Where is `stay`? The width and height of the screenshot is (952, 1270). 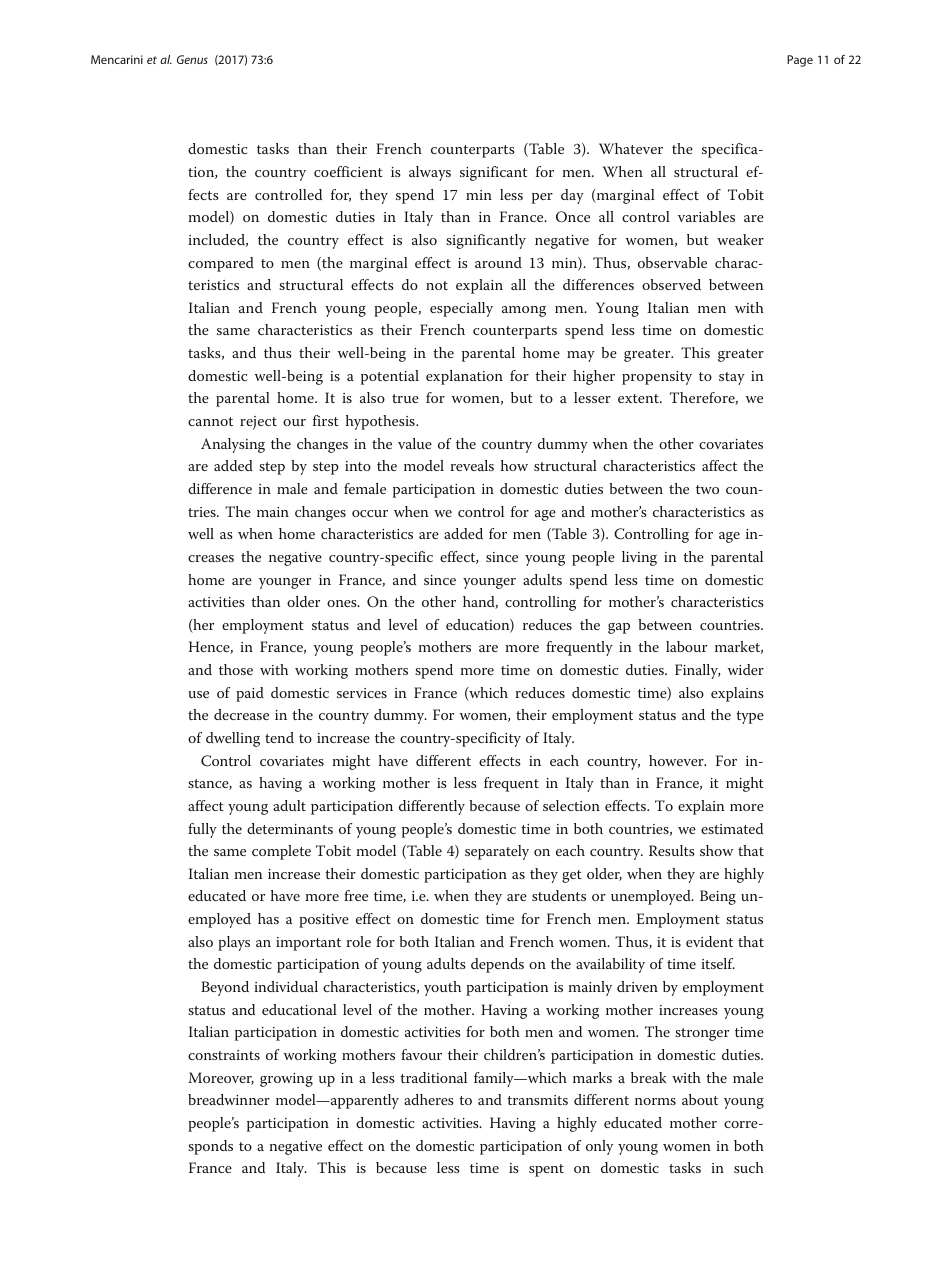 stay is located at coordinates (732, 378).
